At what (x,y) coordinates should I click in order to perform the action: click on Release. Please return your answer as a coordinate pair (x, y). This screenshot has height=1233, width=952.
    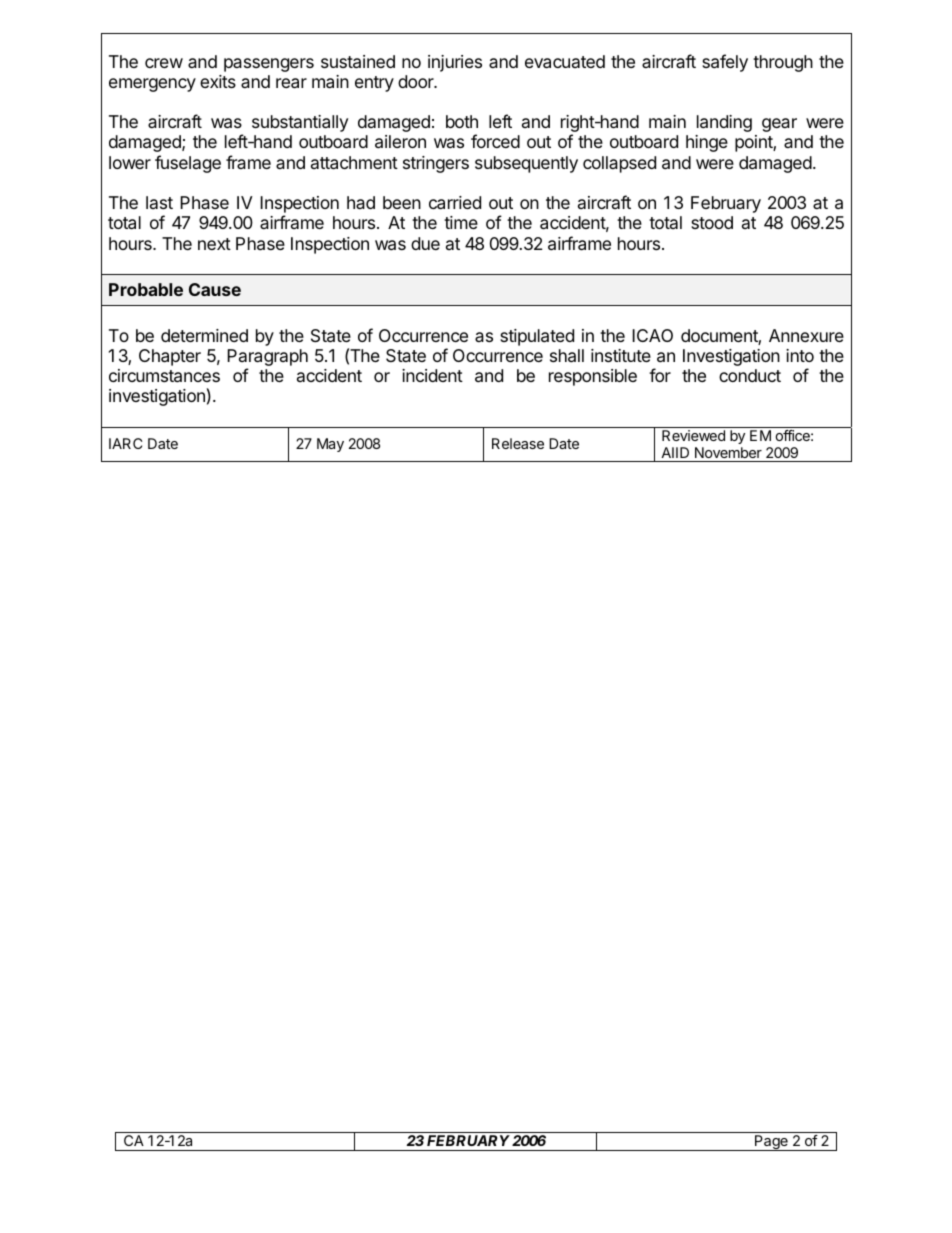
    Looking at the image, I should click on (518, 443).
